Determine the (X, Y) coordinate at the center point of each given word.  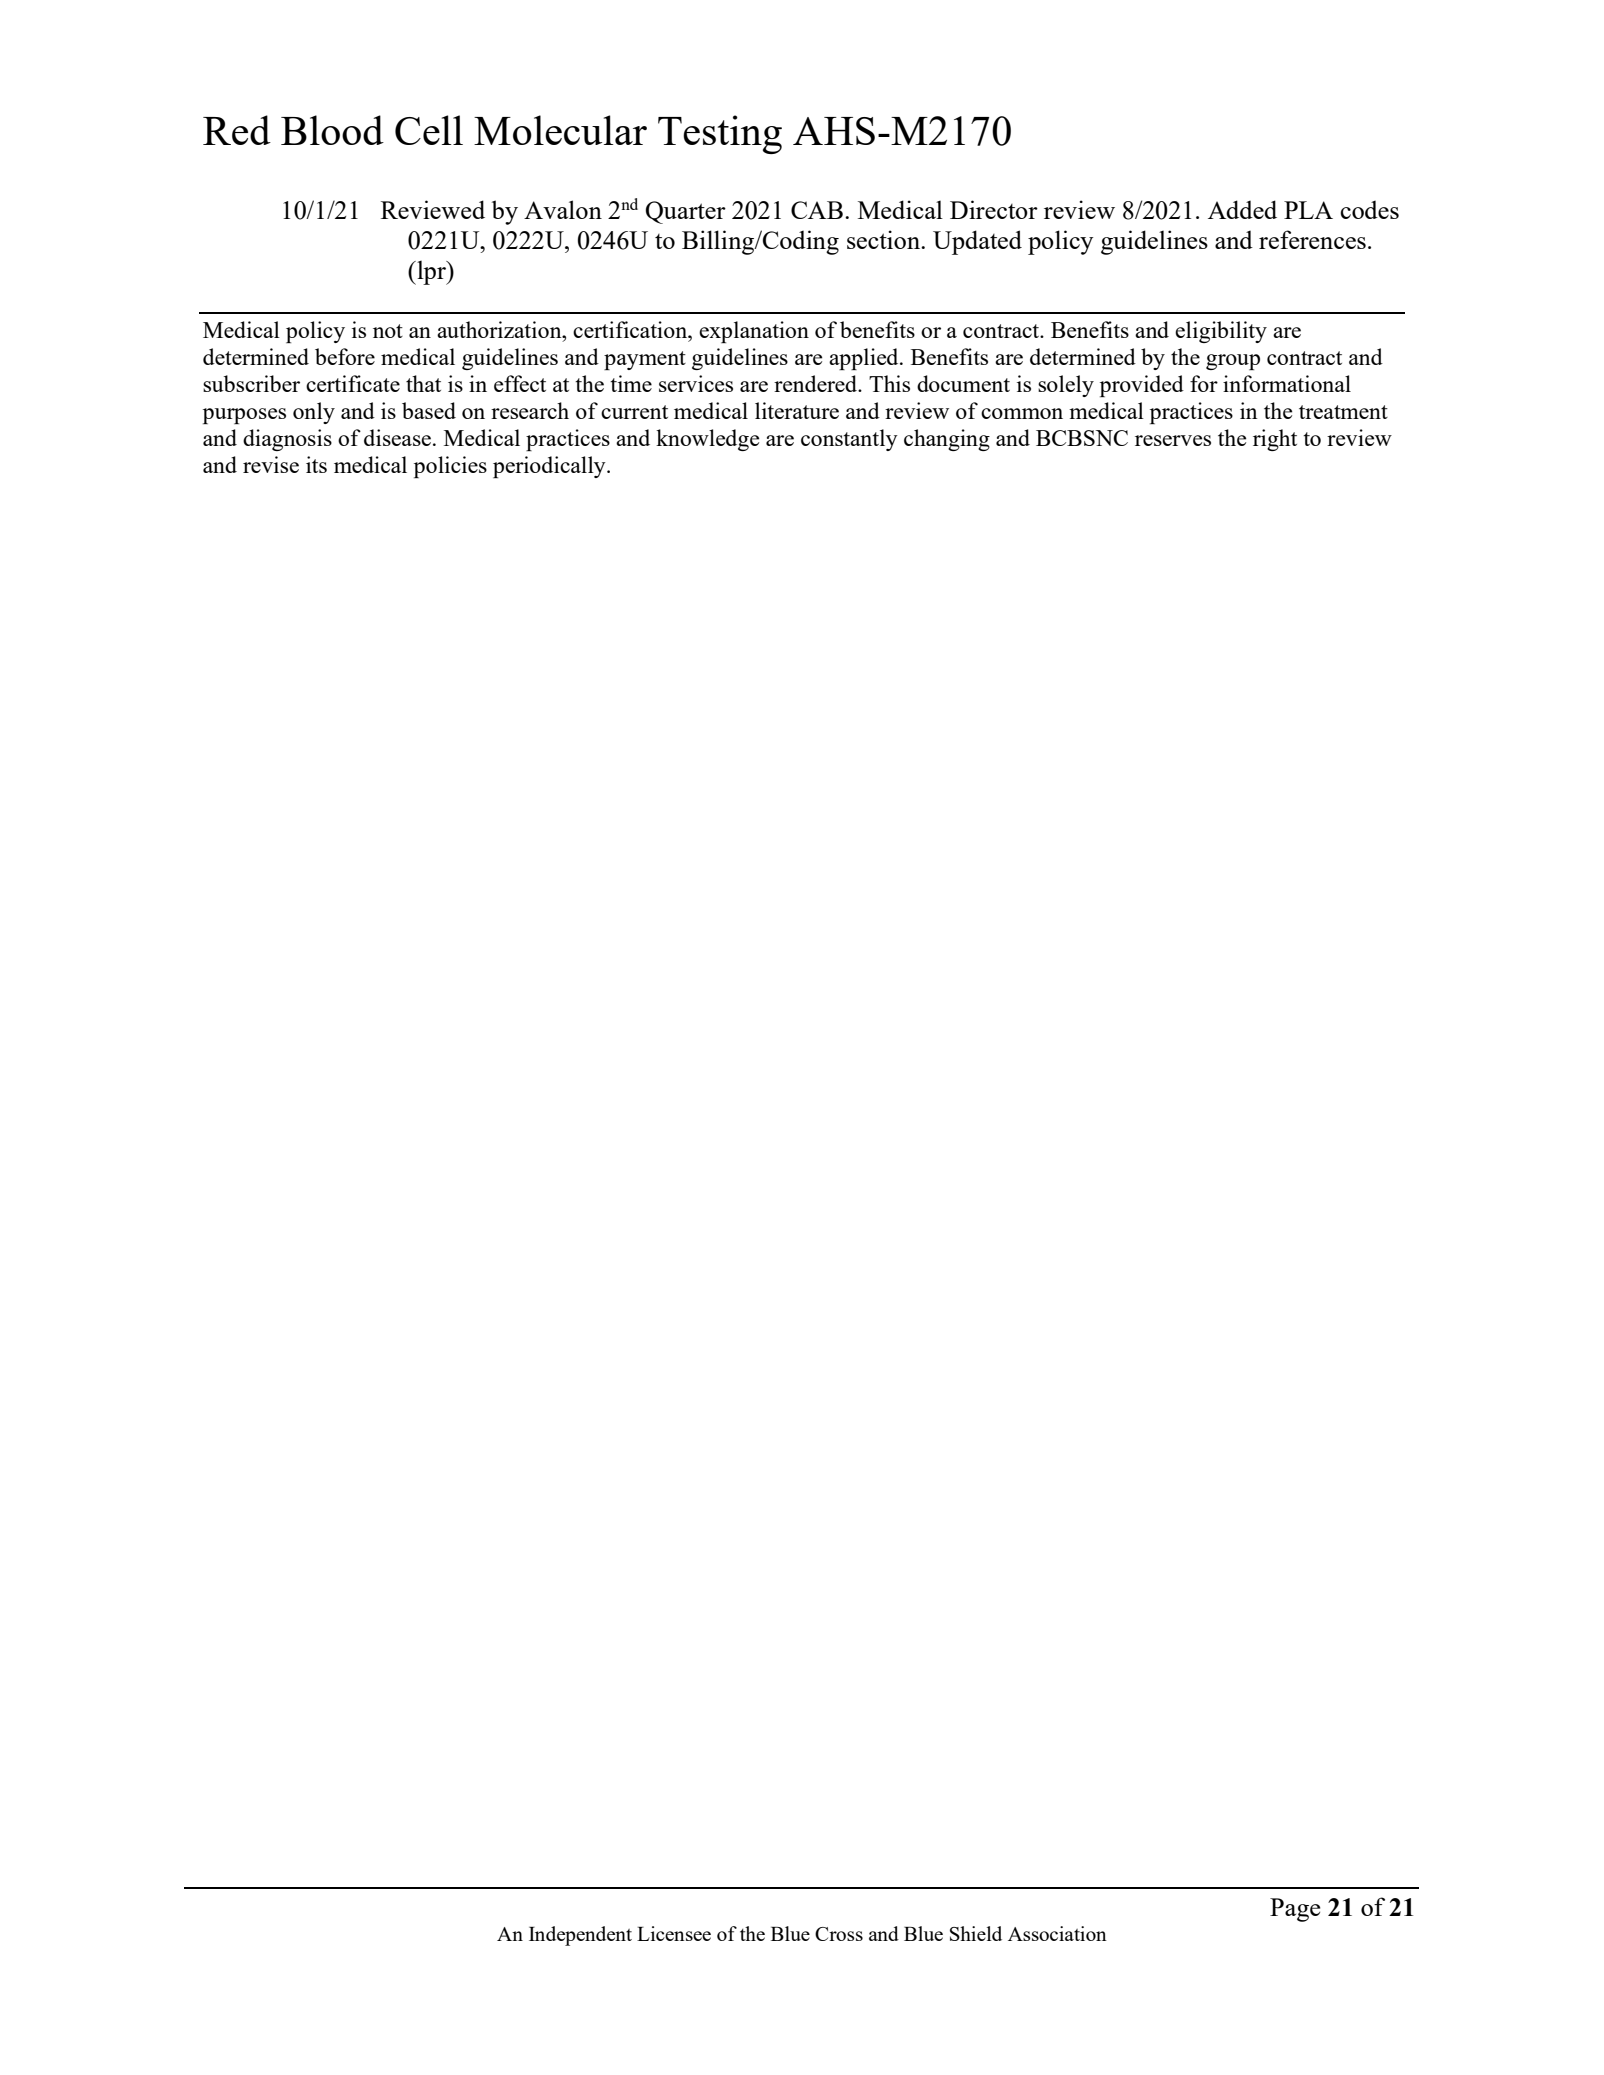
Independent (580, 1936)
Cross (839, 1934)
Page (1295, 1910)
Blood (332, 130)
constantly (849, 440)
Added (1242, 209)
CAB (817, 210)
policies (450, 467)
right (1275, 440)
